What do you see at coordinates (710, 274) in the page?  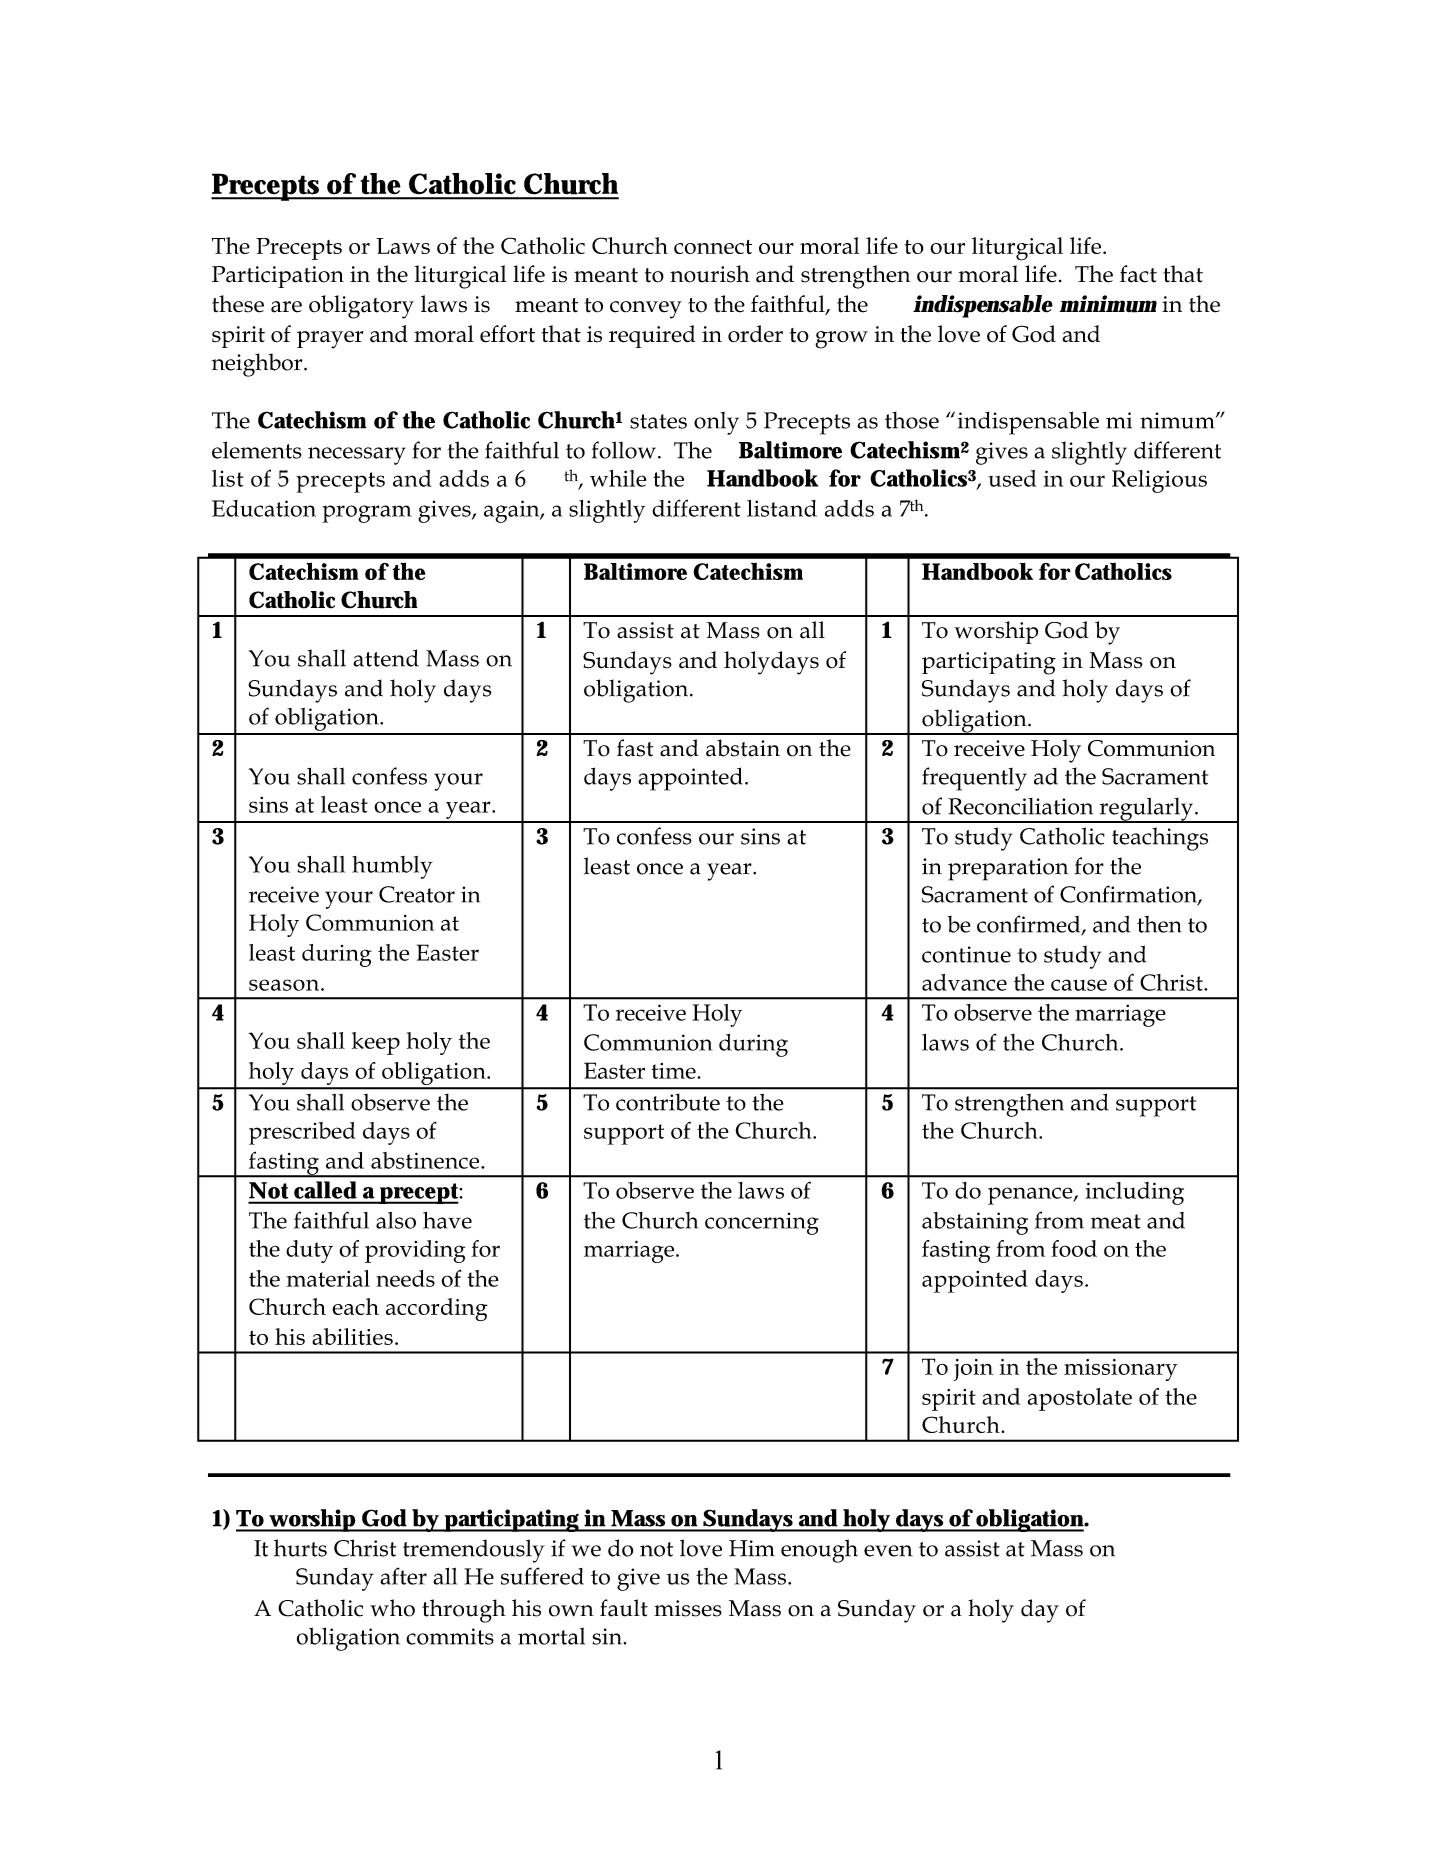 I see `nourish` at bounding box center [710, 274].
